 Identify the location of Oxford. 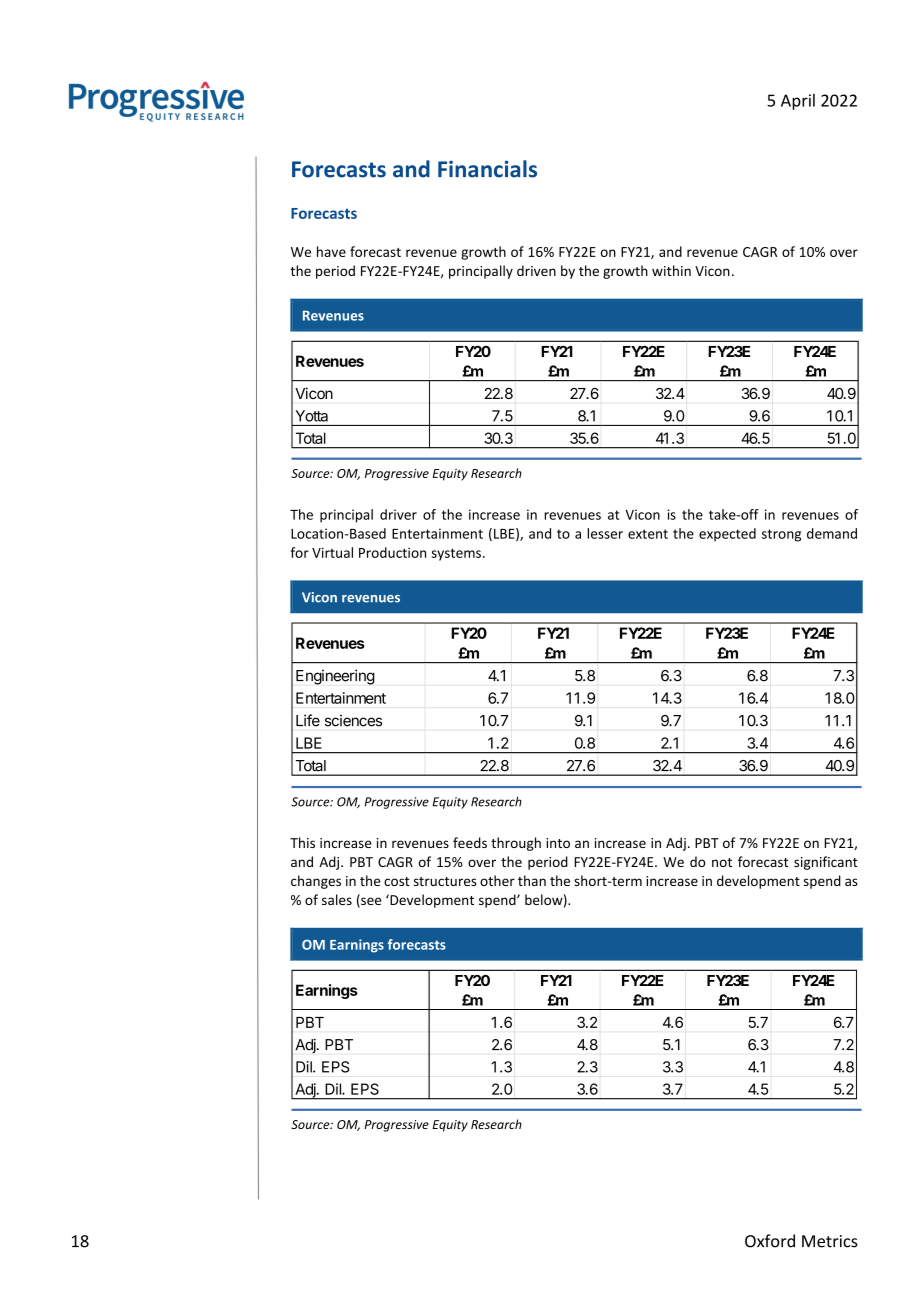
(770, 1241).
